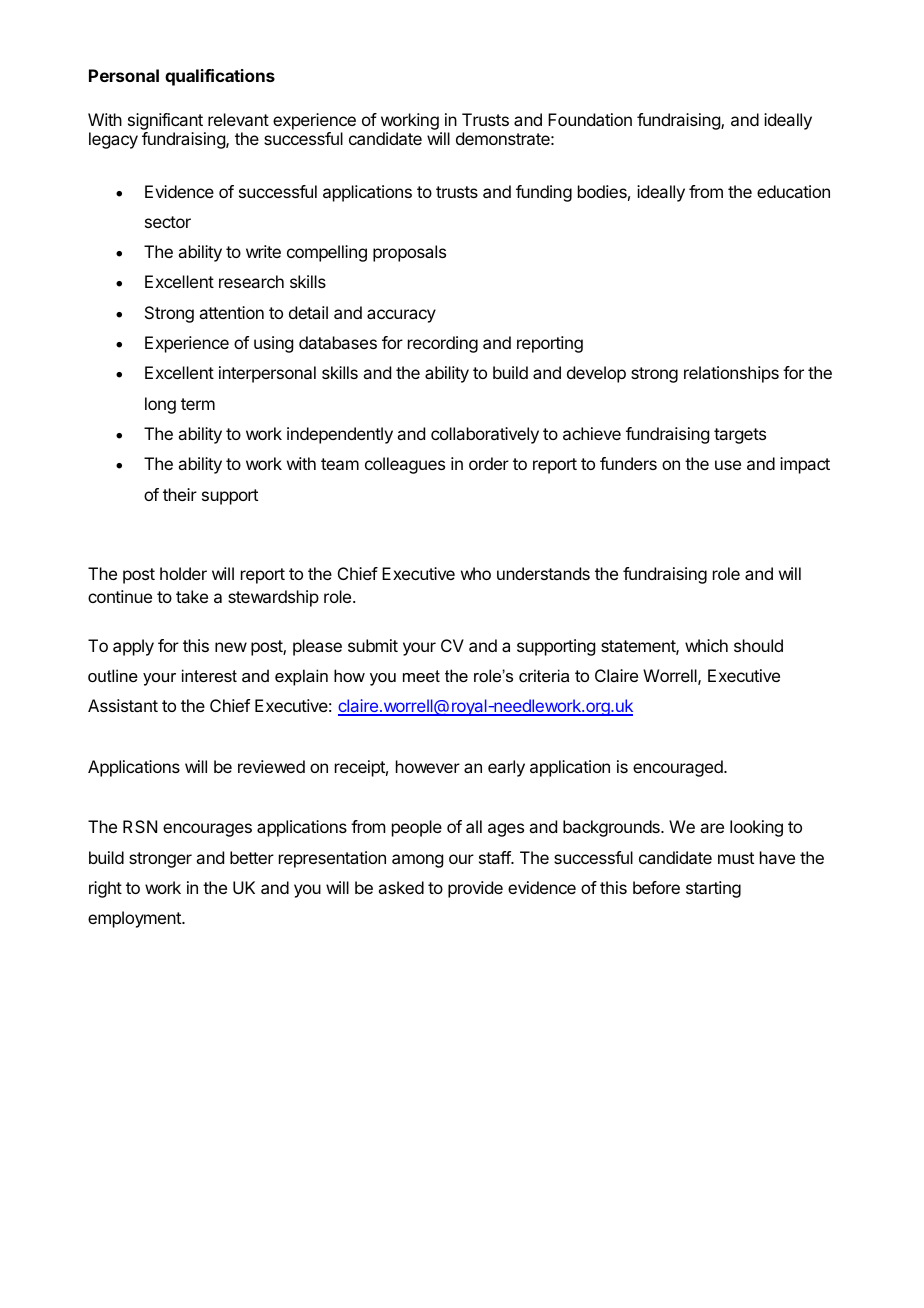 The image size is (924, 1308). Describe the element at coordinates (590, 119) in the screenshot. I see `Foundation` at that location.
